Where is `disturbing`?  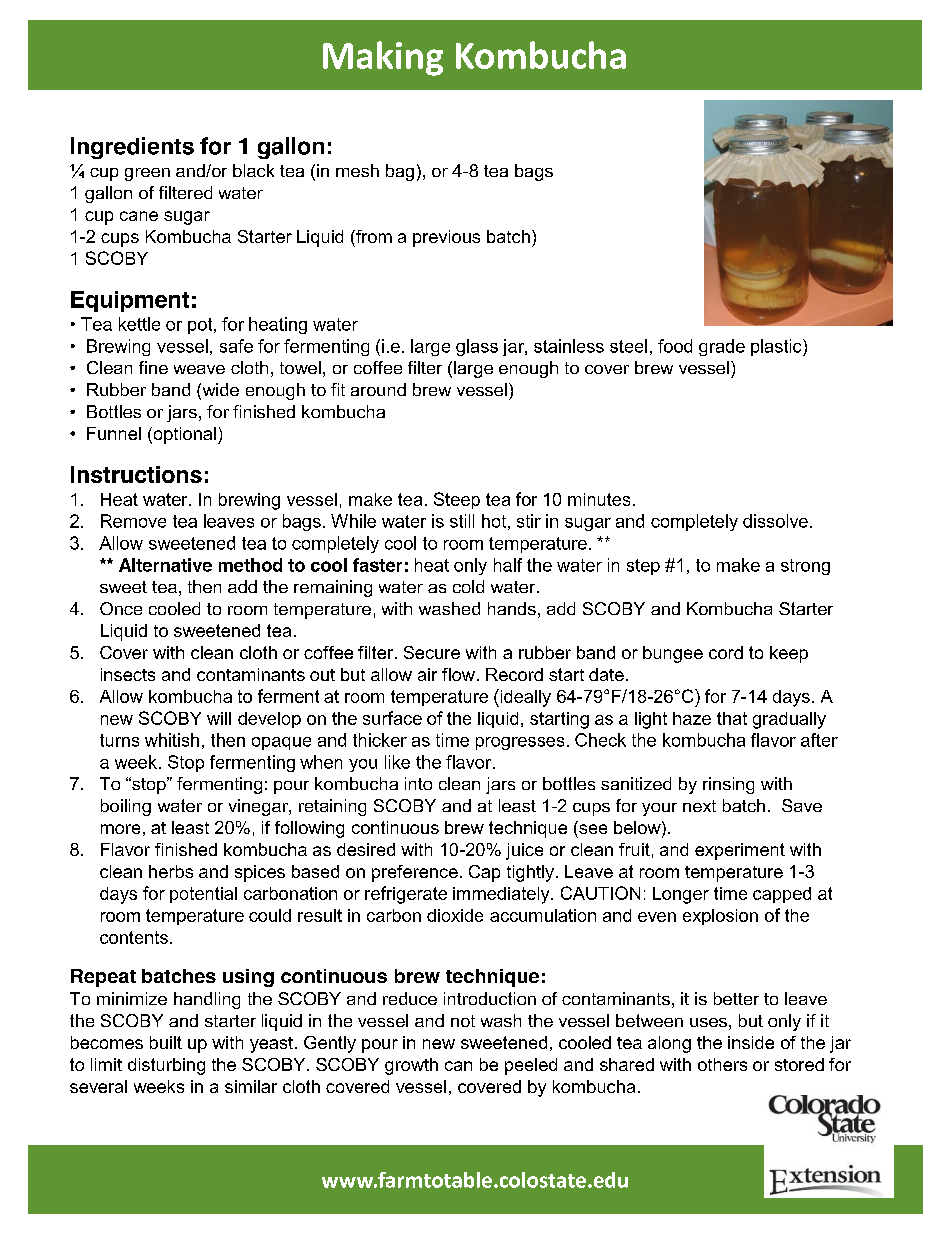 disturbing is located at coordinates (166, 1066).
